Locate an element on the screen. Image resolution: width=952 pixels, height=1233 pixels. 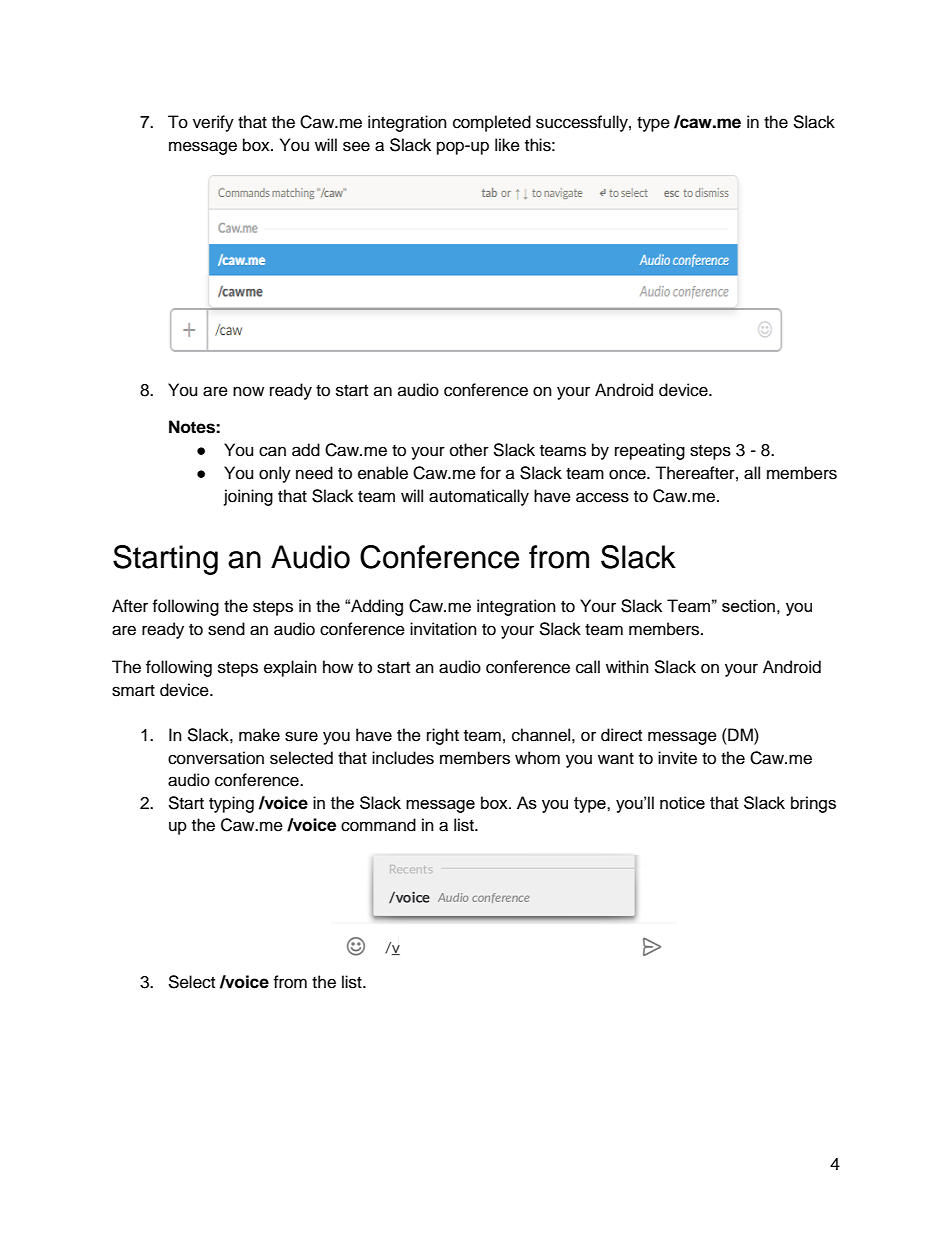
for is located at coordinates (490, 473).
